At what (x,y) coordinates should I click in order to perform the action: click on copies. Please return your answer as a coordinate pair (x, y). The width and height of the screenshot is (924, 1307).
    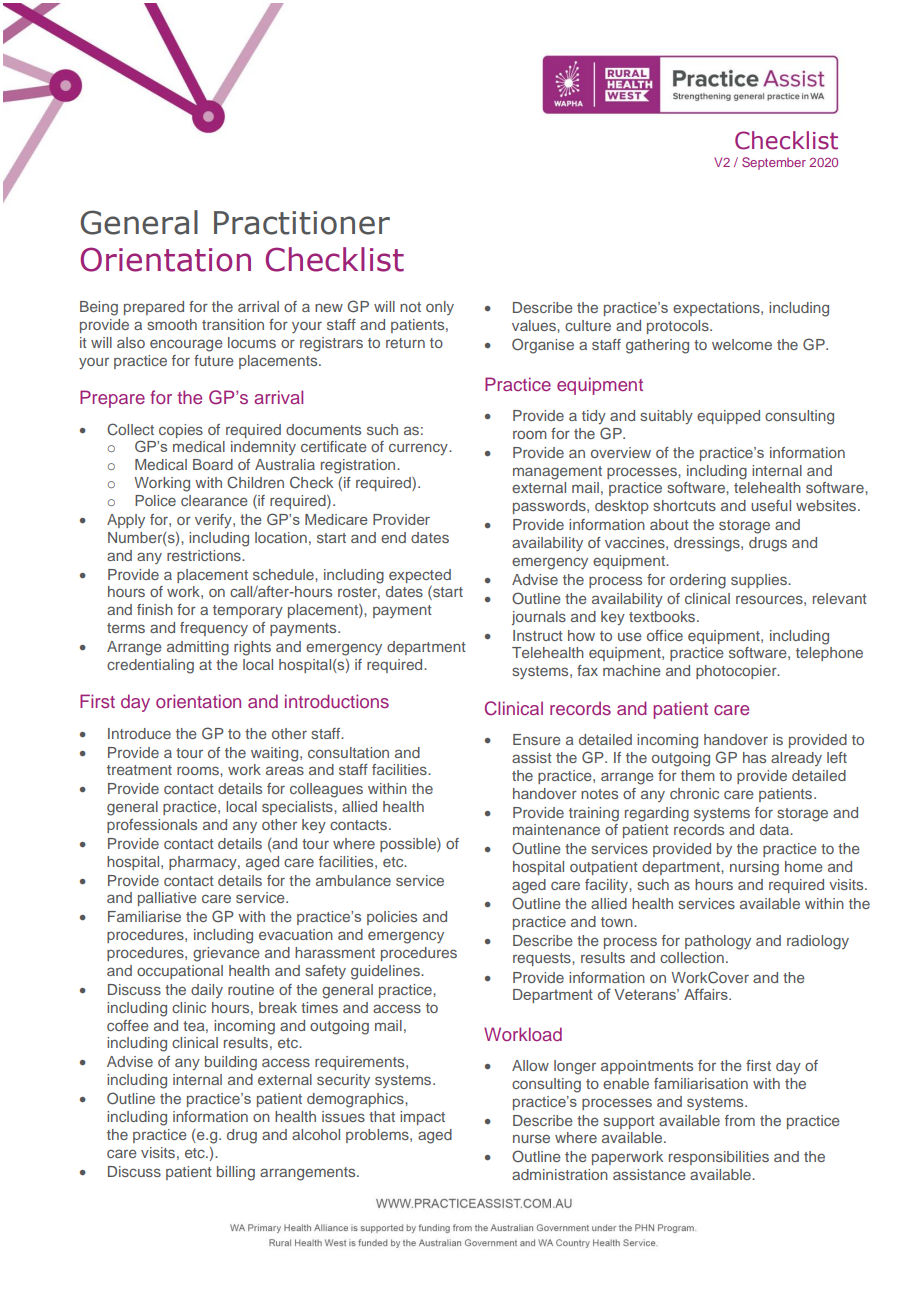
    Looking at the image, I should click on (181, 431).
